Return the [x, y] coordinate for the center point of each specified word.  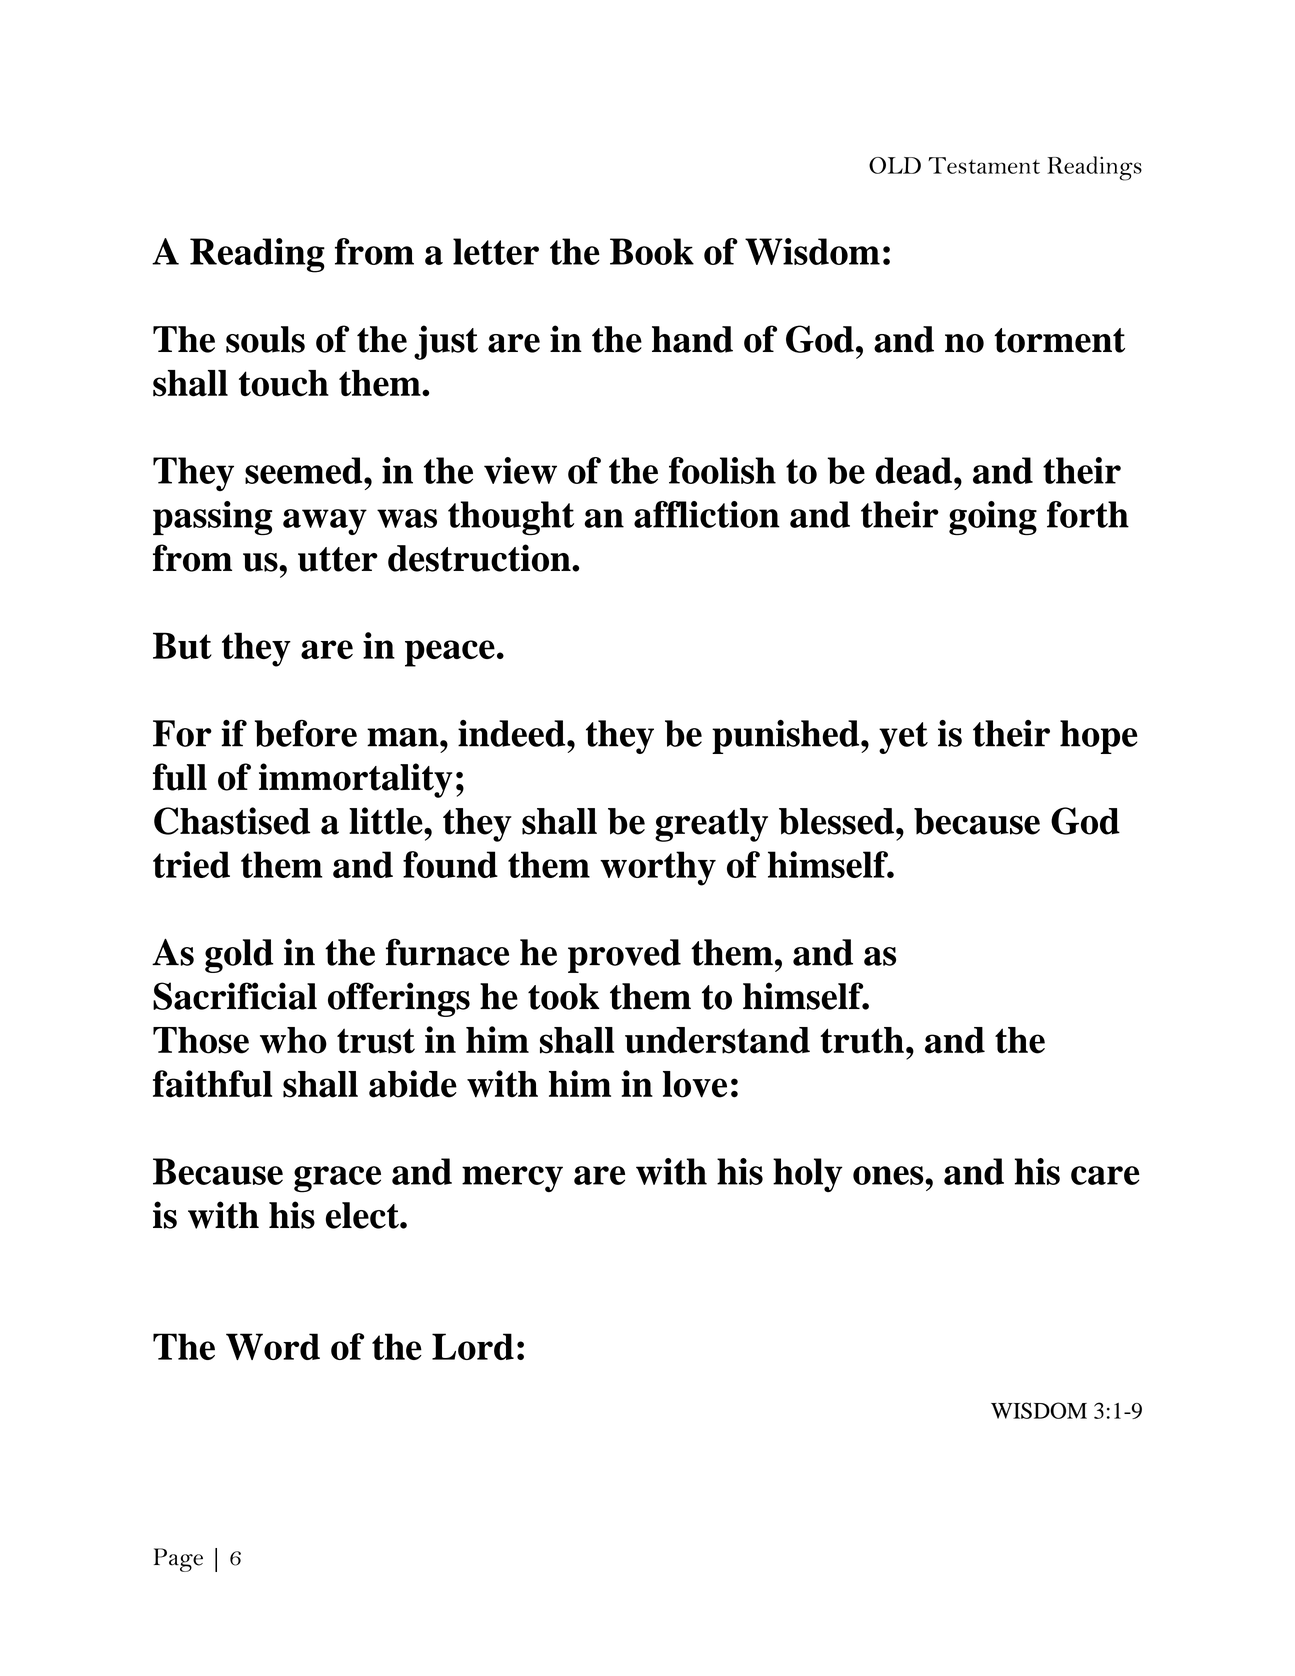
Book [652, 251]
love [695, 1084]
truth [862, 1040]
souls [265, 339]
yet [903, 738]
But [182, 645]
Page [178, 1560]
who [293, 1040]
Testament [984, 165]
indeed [513, 733]
